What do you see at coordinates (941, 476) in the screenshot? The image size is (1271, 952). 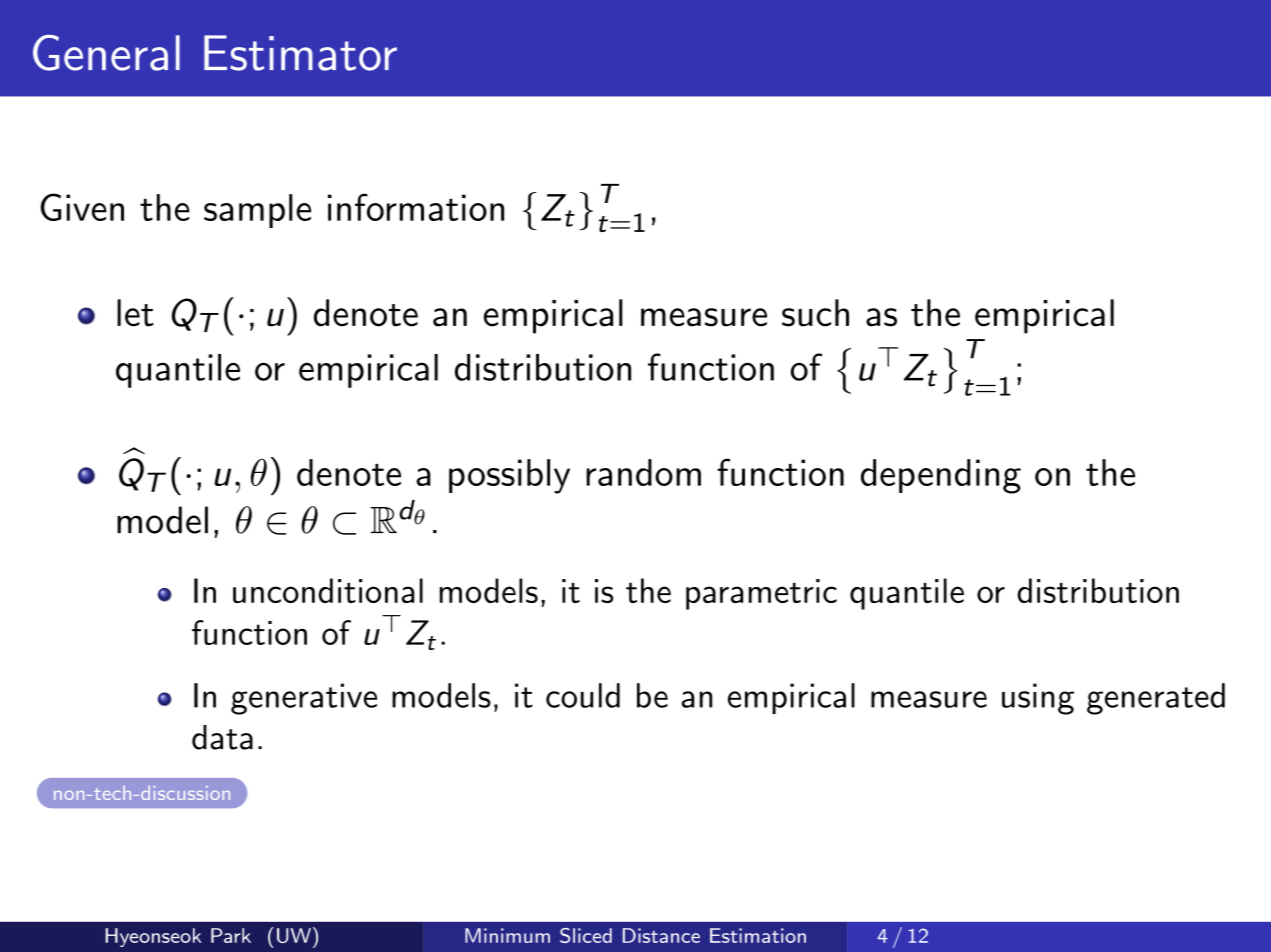 I see `depending` at bounding box center [941, 476].
